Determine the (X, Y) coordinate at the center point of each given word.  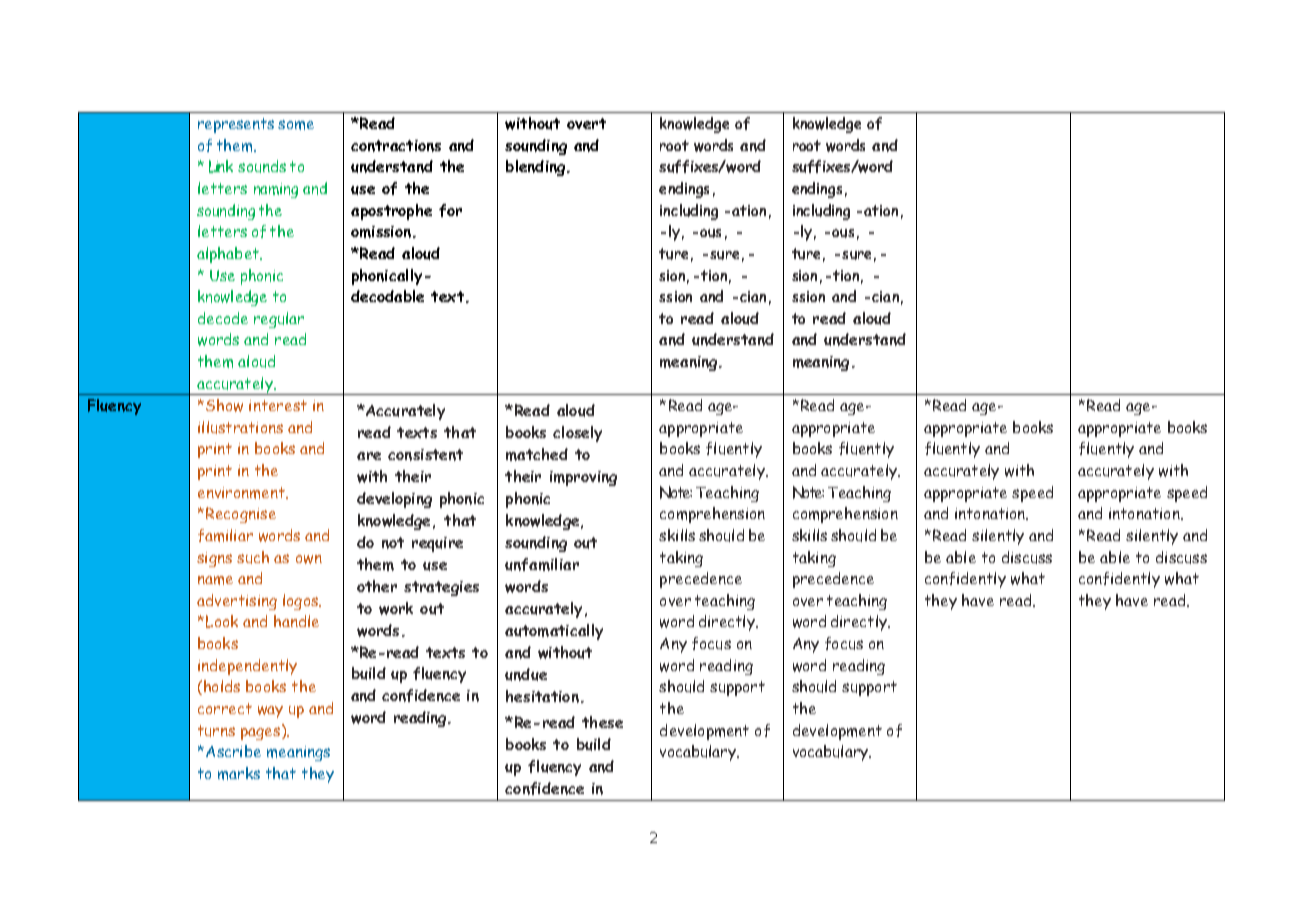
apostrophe (391, 212)
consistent (425, 455)
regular (279, 320)
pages (262, 732)
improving (583, 478)
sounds (262, 166)
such (253, 557)
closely (577, 434)
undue (526, 674)
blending (537, 168)
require (437, 544)
